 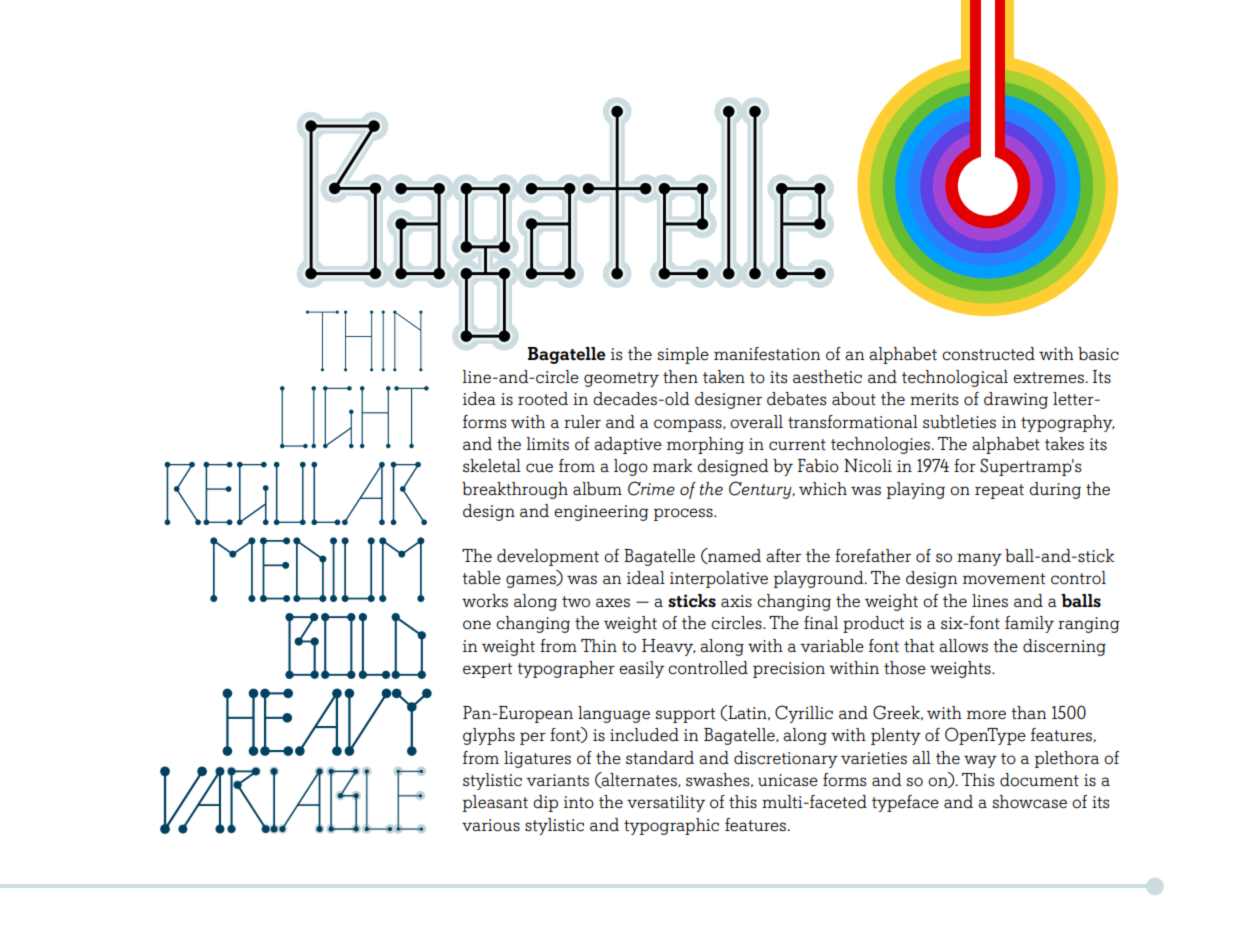 I want to click on axis, so click(x=736, y=601).
